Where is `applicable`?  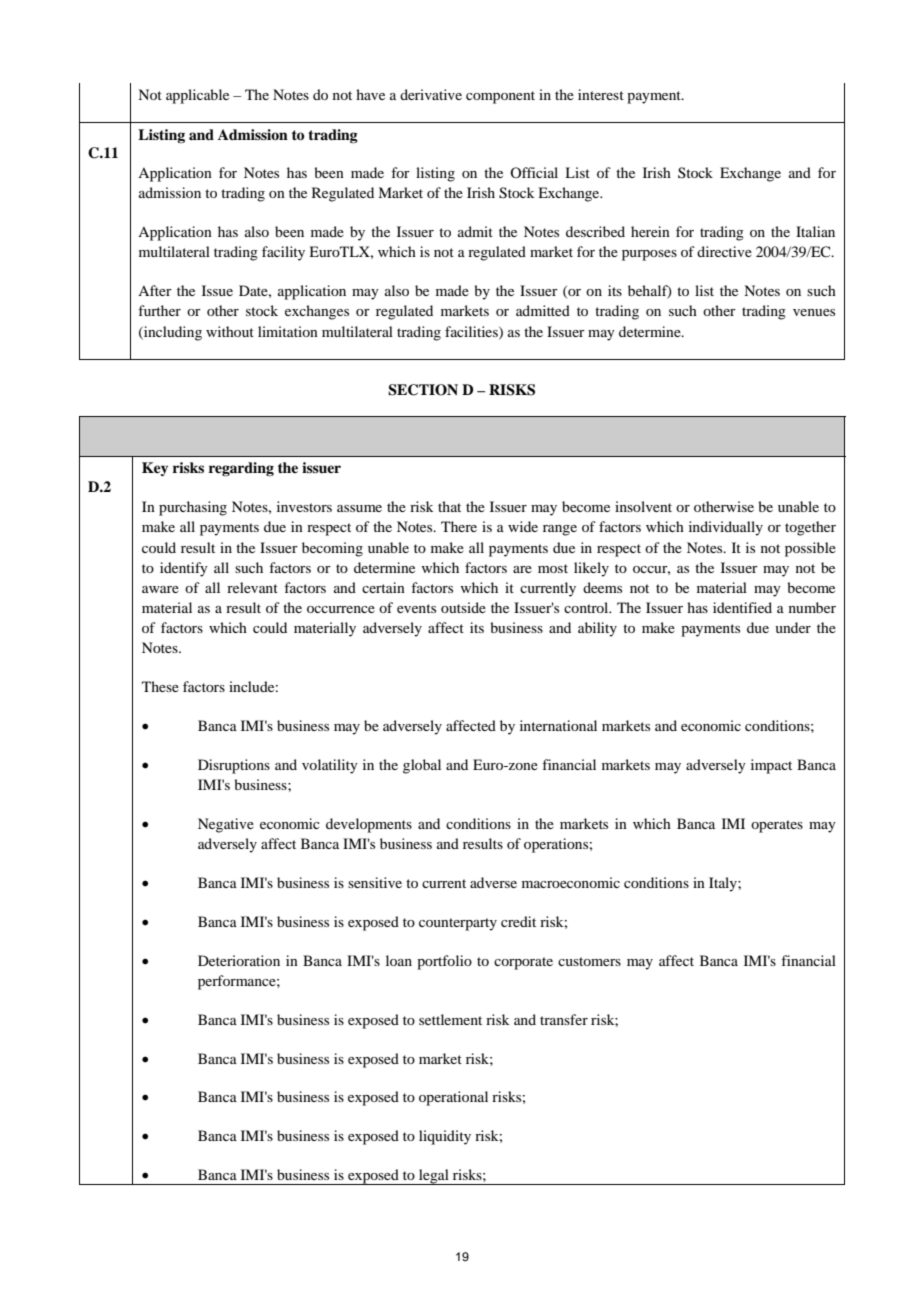
applicable is located at coordinates (197, 96).
